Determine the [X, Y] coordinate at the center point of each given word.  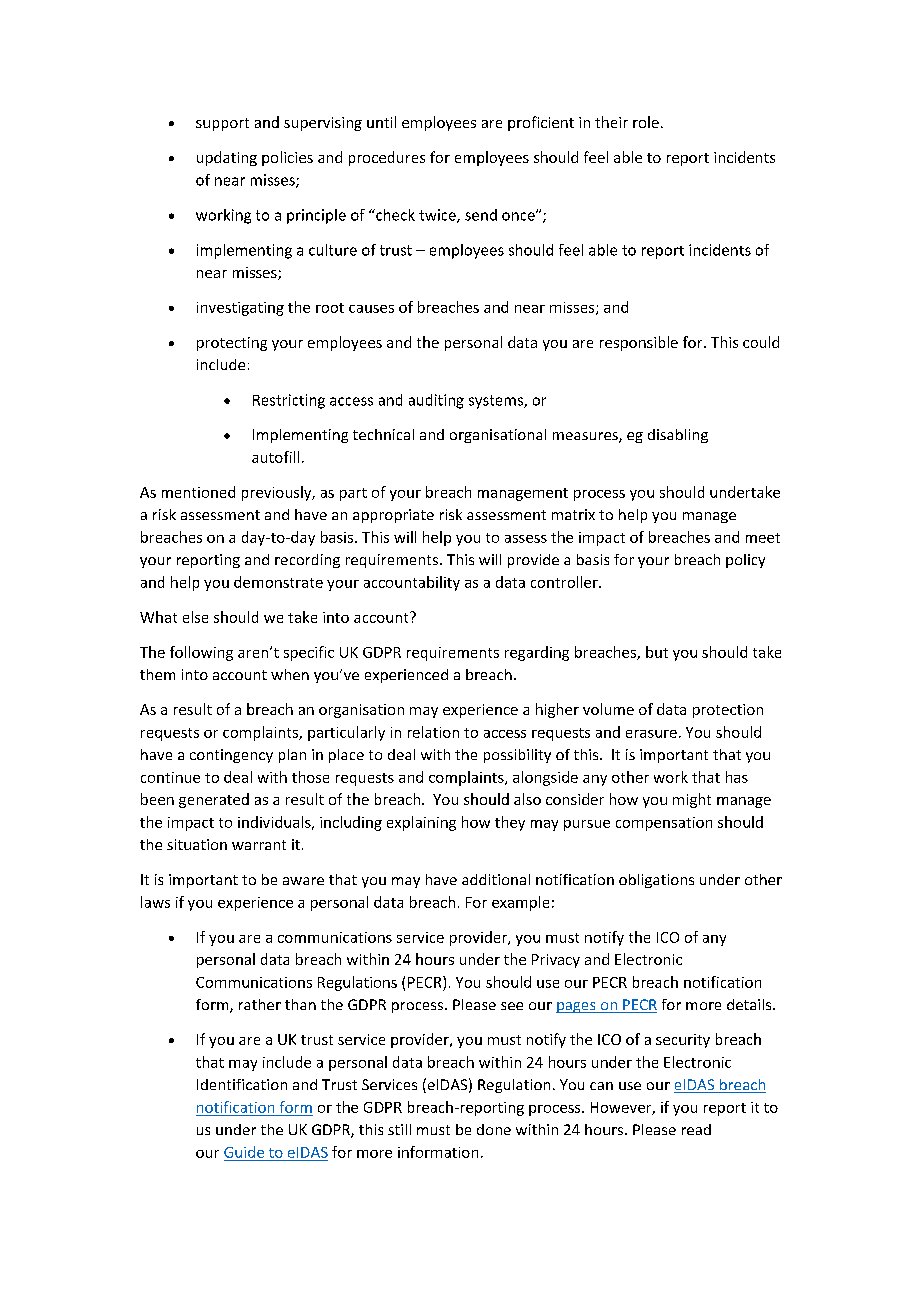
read [696, 1129]
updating [227, 158]
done [494, 1129]
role [646, 122]
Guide [244, 1152]
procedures [387, 158]
